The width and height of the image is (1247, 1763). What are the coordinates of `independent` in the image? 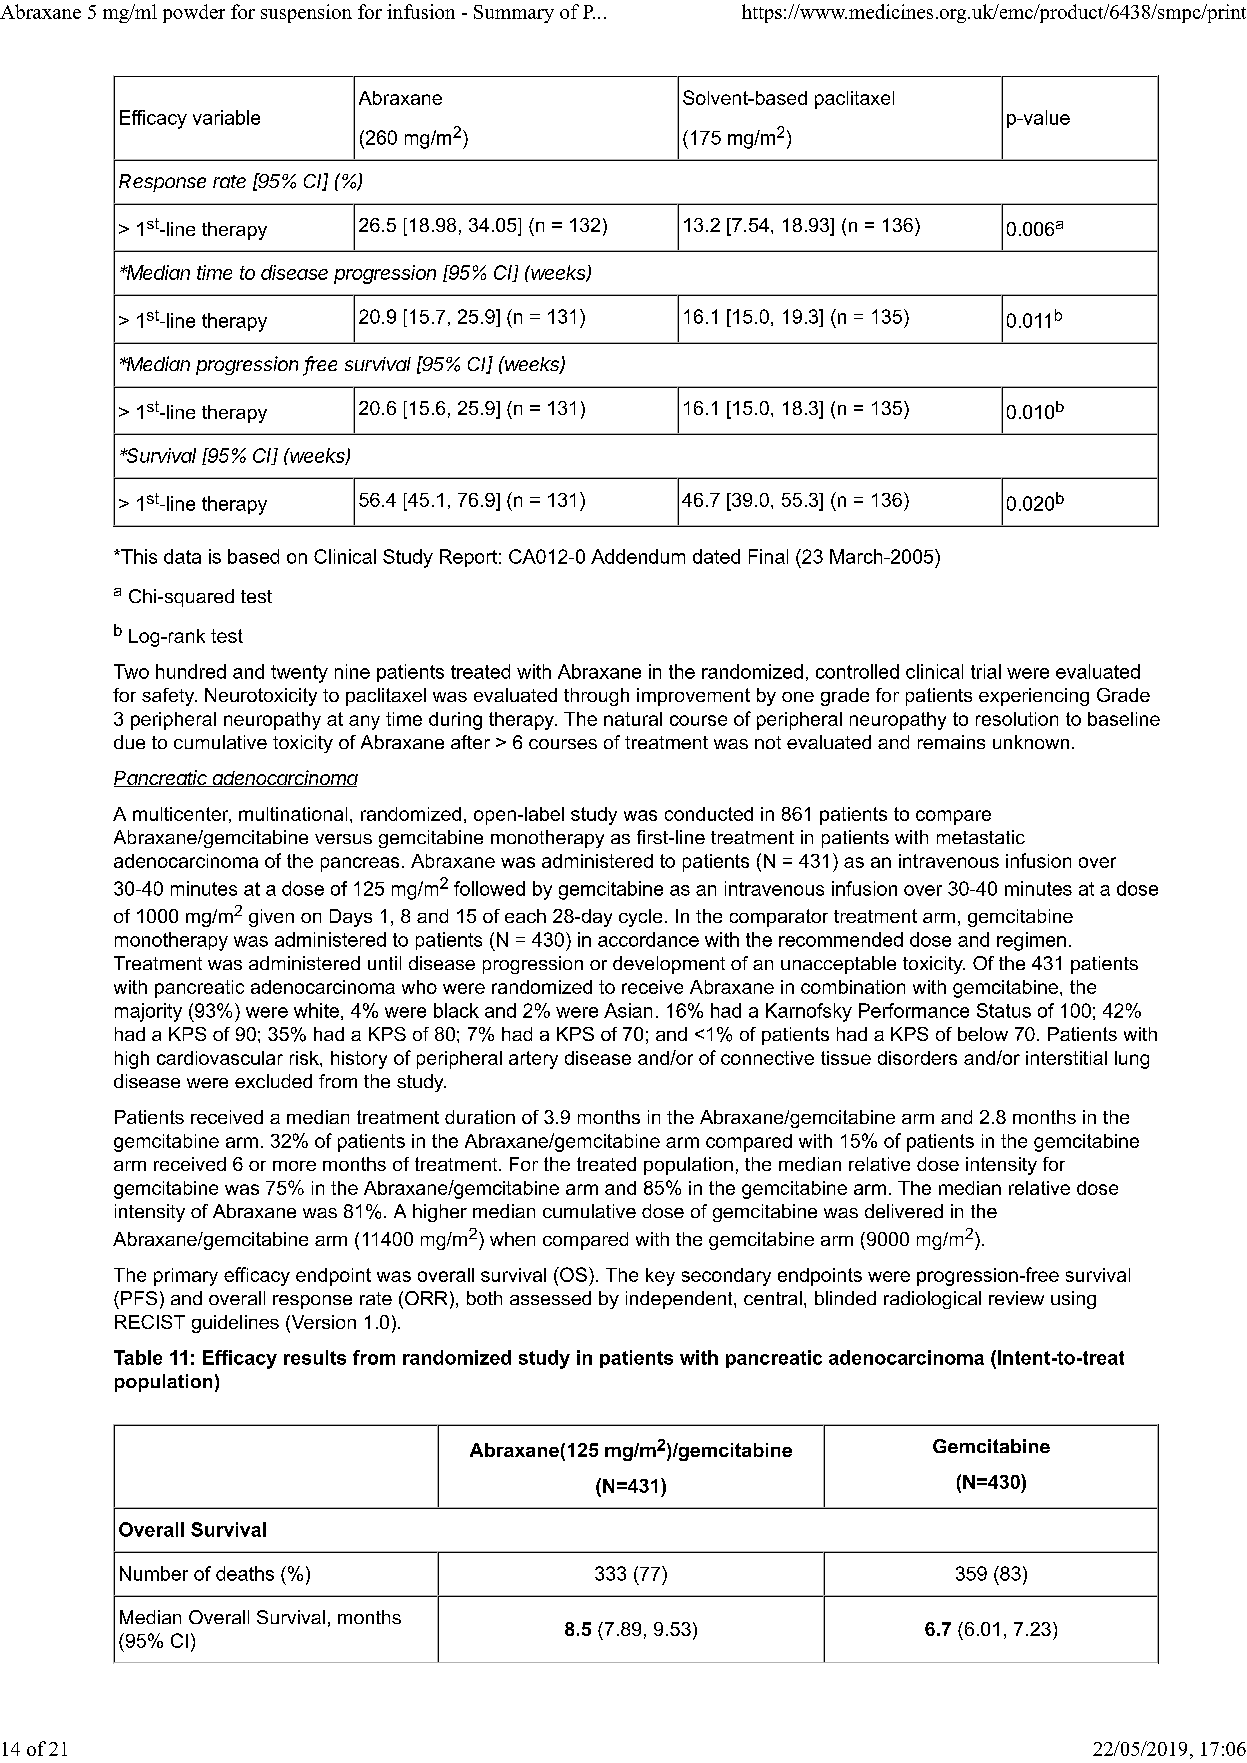 It's located at (680, 1300).
